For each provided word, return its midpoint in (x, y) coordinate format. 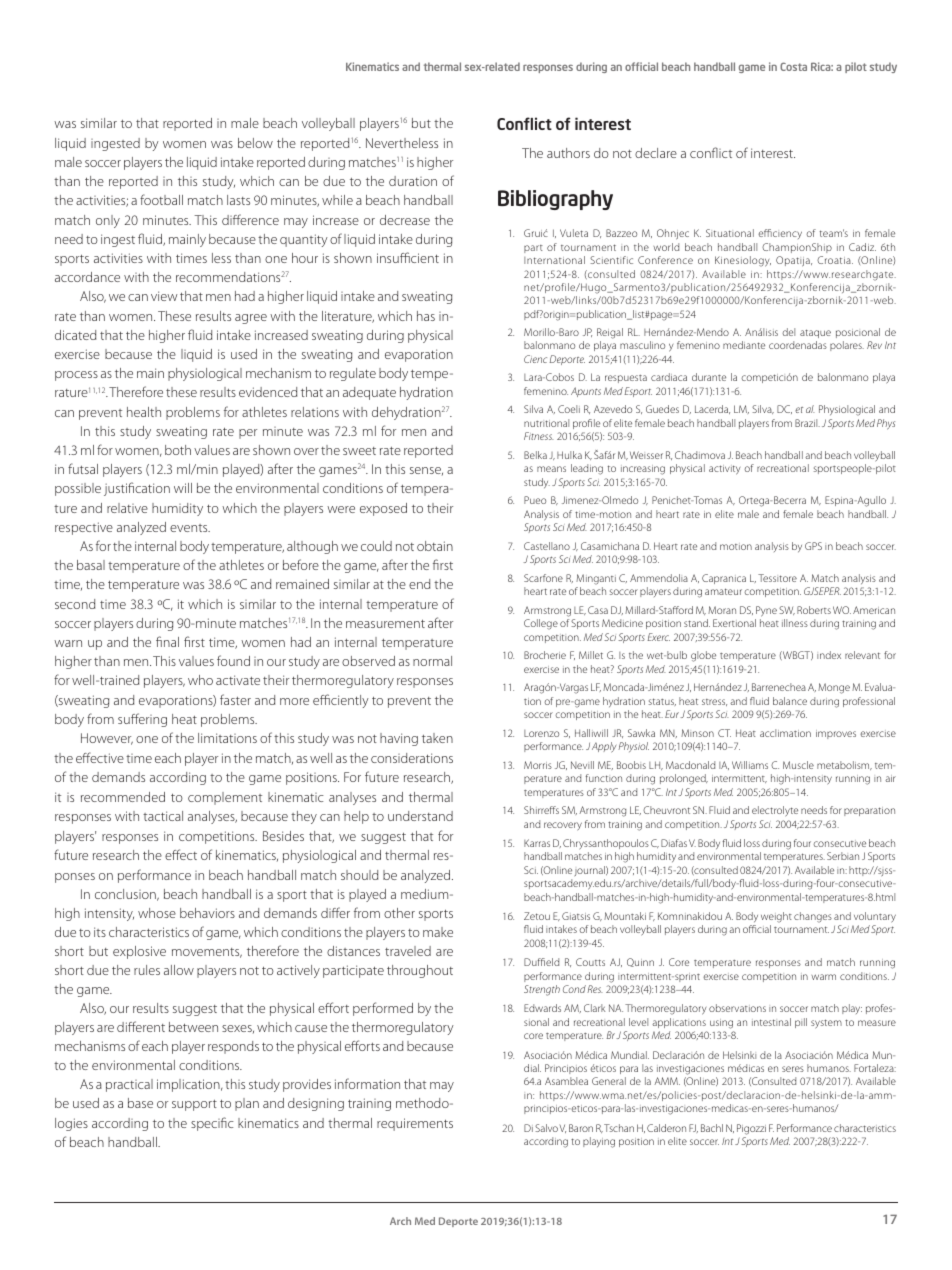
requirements (415, 1124)
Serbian (843, 856)
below (255, 143)
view (164, 296)
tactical (163, 816)
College (541, 624)
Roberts (814, 610)
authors (568, 153)
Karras (537, 843)
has (426, 316)
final (167, 641)
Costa (793, 66)
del (788, 332)
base (140, 1103)
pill (801, 1023)
